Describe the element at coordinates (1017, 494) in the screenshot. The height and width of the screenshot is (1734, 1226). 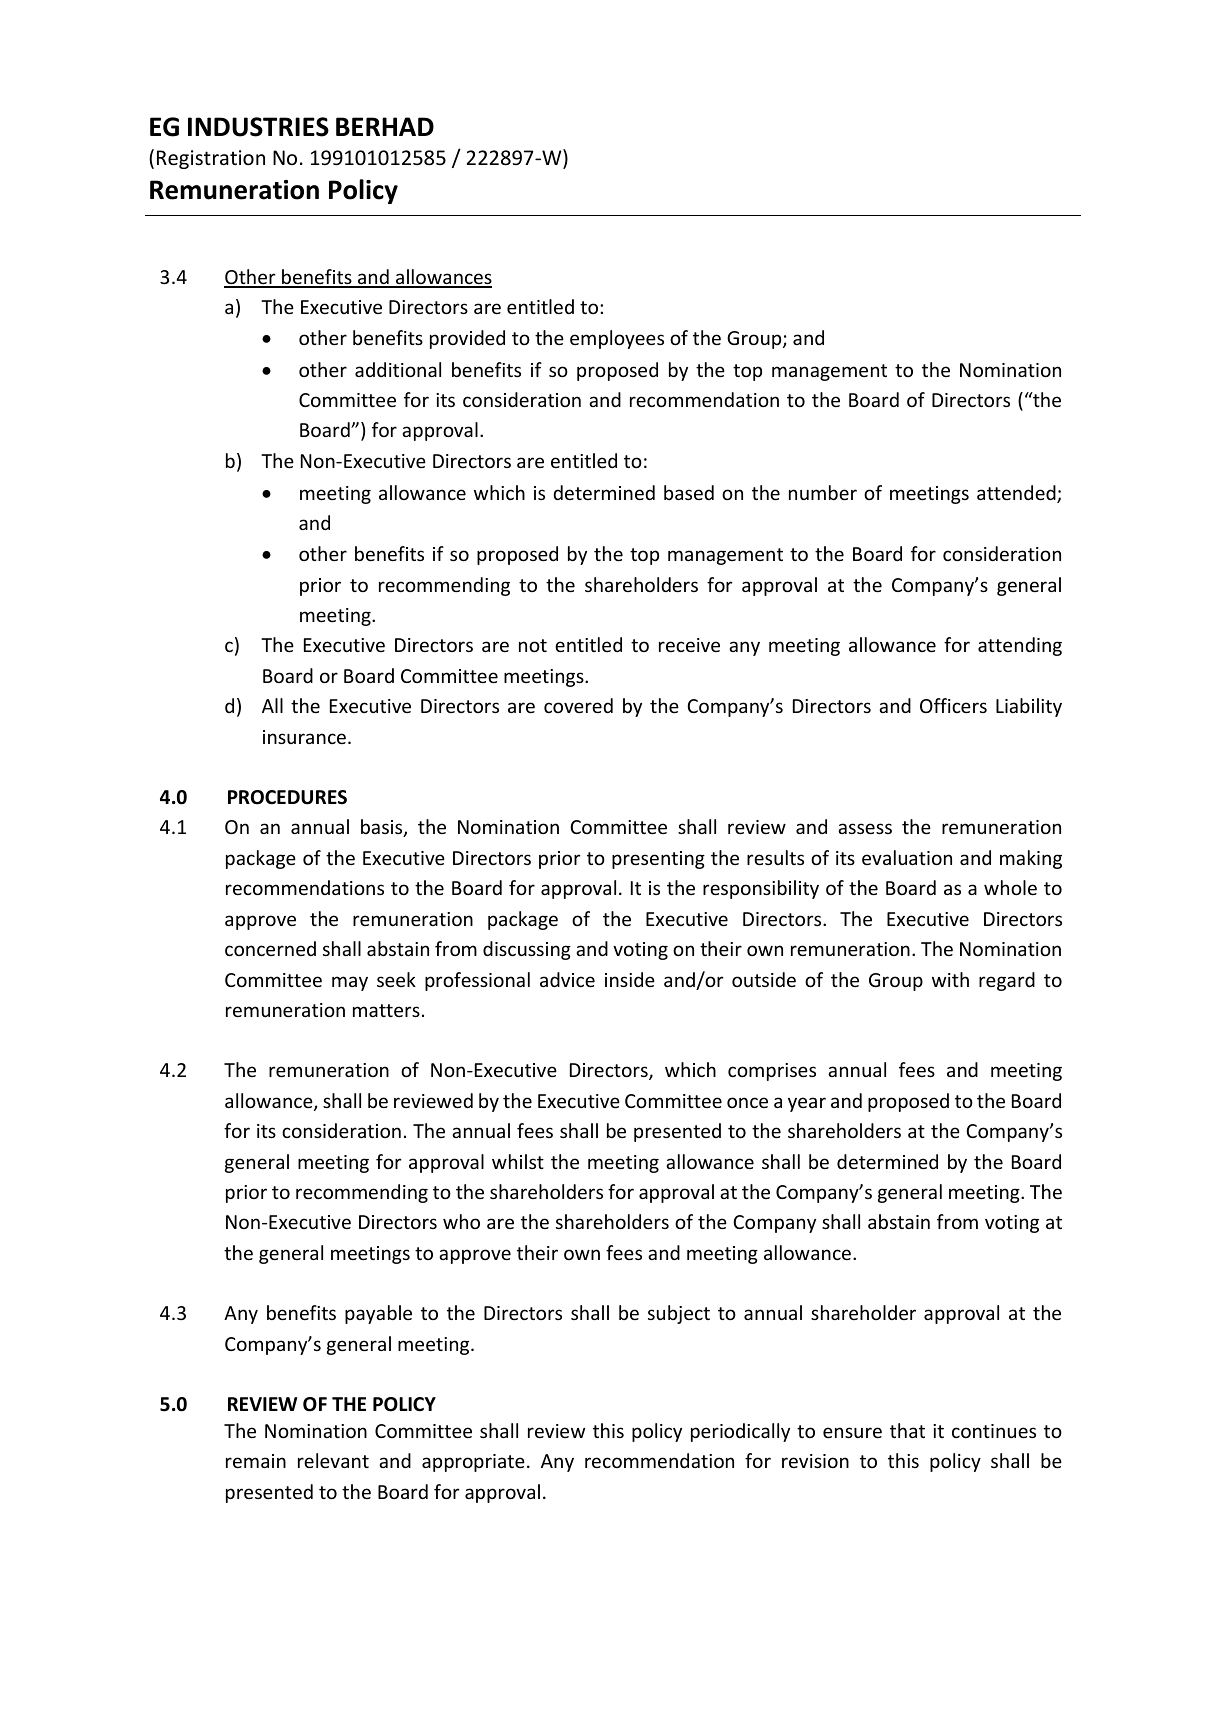
I see `attended` at that location.
